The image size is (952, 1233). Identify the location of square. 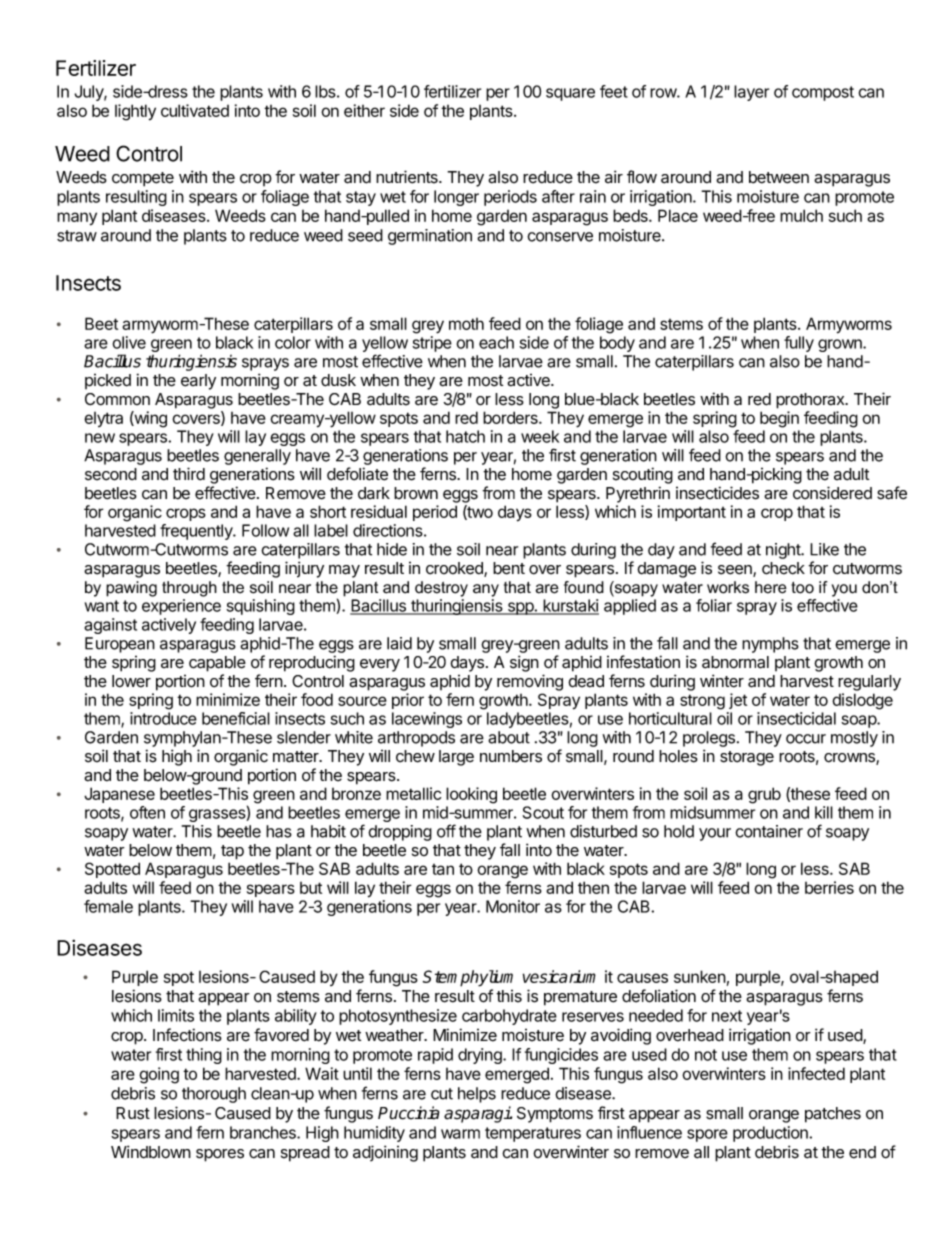
(570, 94).
